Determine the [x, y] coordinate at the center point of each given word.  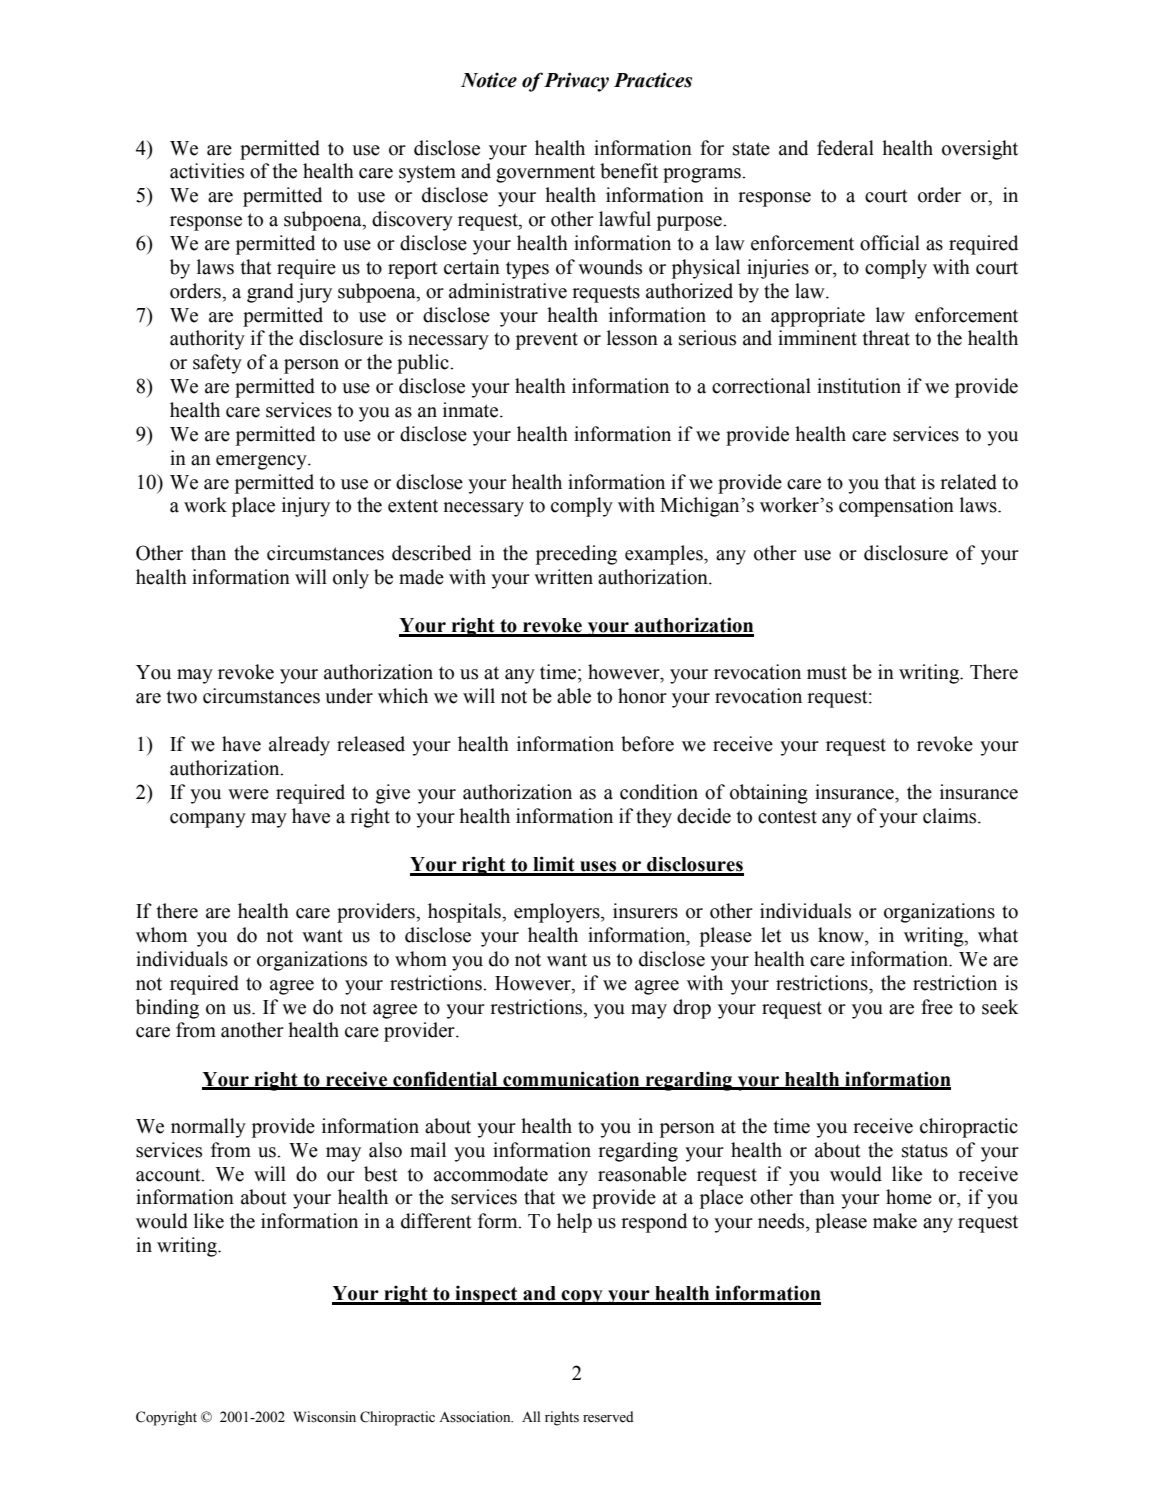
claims [951, 816]
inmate [472, 410]
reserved [608, 1417]
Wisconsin [324, 1417]
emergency [262, 462]
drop [692, 1009]
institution [859, 386]
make [895, 1221]
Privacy [576, 82]
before [647, 744]
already [299, 746]
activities [207, 171]
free [937, 1007]
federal [845, 148]
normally [208, 1128]
